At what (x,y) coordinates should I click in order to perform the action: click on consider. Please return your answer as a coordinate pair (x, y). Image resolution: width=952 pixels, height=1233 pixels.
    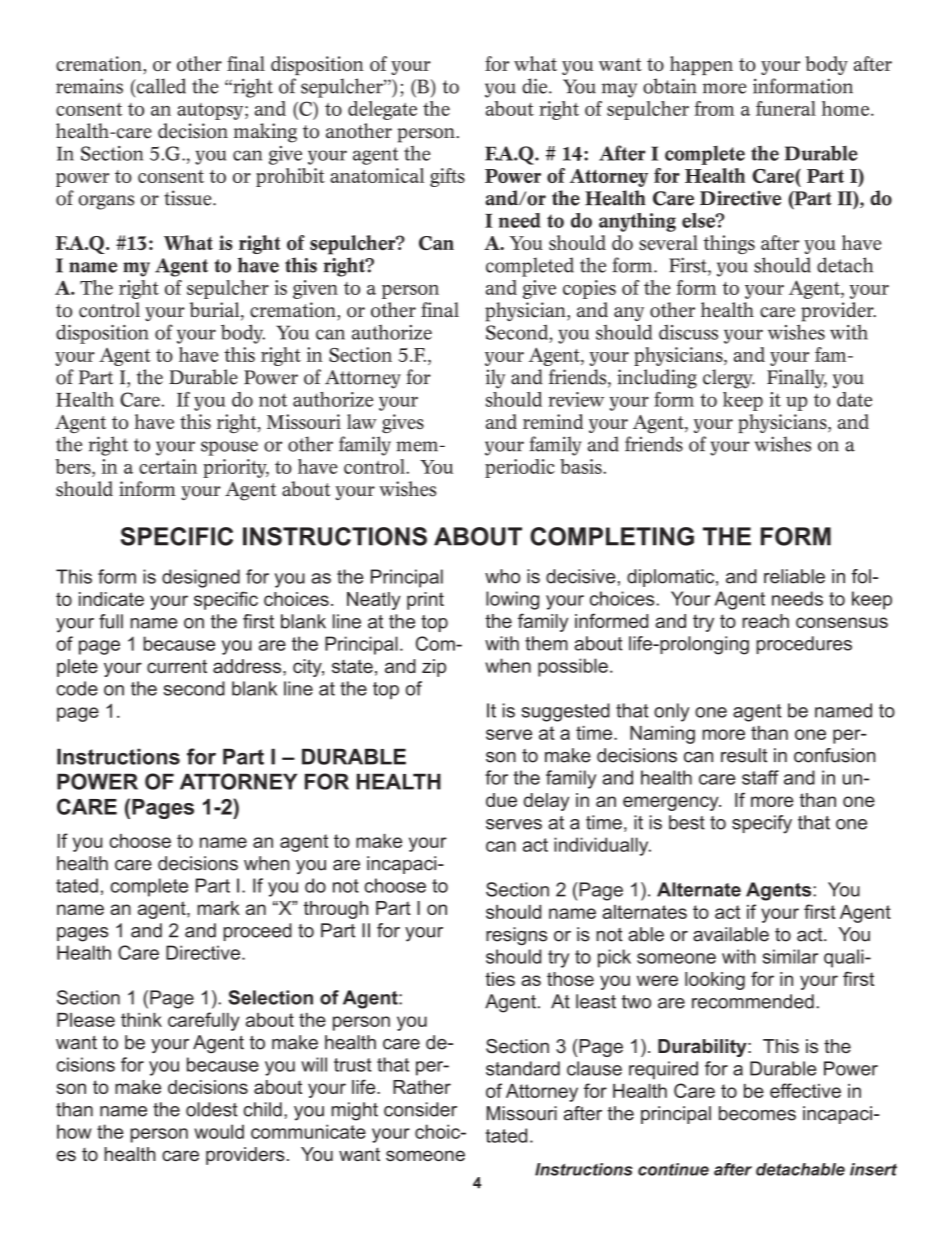
    Looking at the image, I should click on (420, 1109).
